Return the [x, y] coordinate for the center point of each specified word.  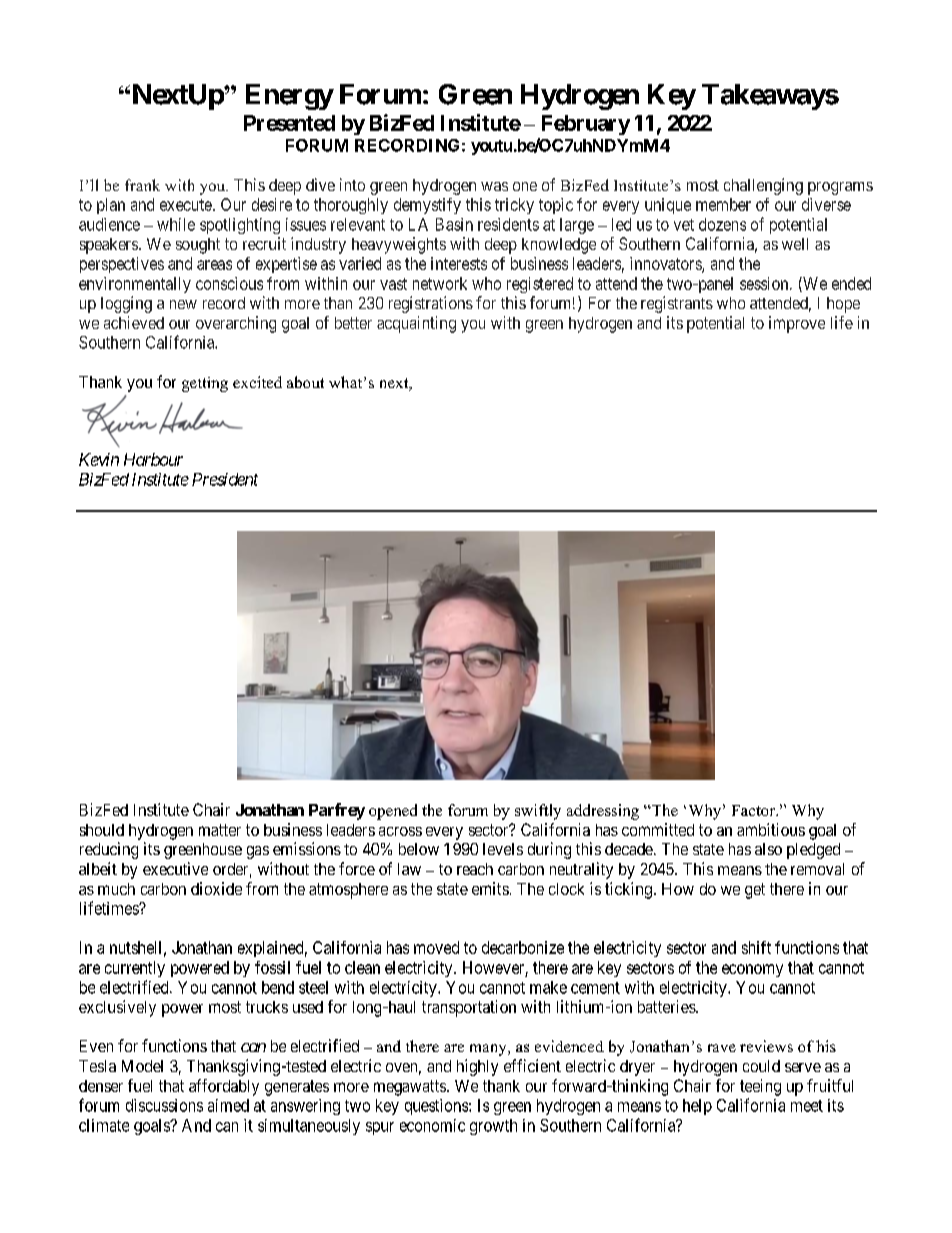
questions [437, 1107]
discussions [164, 1105]
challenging [763, 186]
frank [142, 185]
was [494, 186]
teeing [760, 1087]
